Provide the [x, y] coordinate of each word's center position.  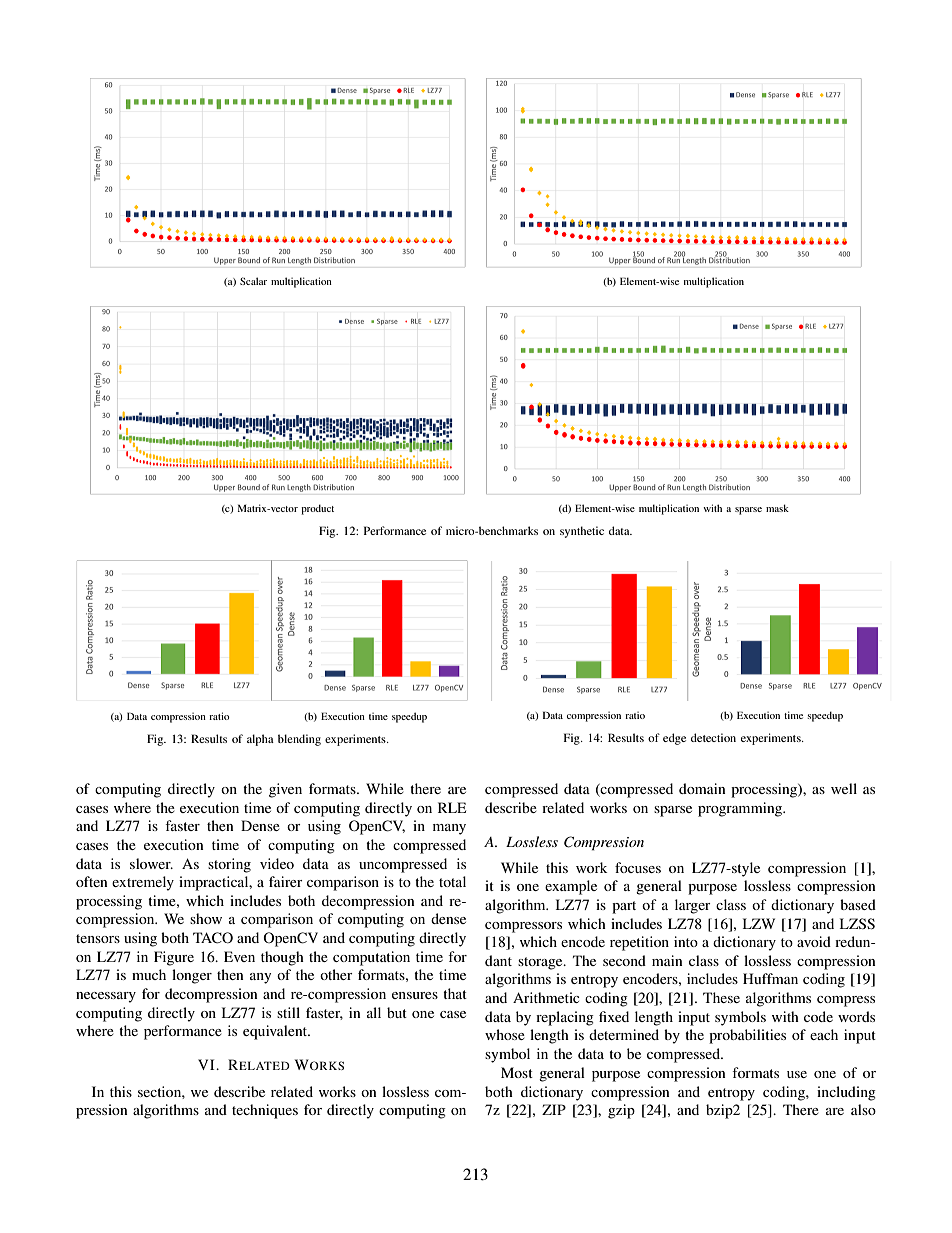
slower [151, 863]
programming [741, 809]
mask [777, 508]
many [449, 829]
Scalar [253, 281]
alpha [260, 740]
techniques [265, 1111]
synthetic [582, 532]
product [317, 509]
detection [713, 737]
